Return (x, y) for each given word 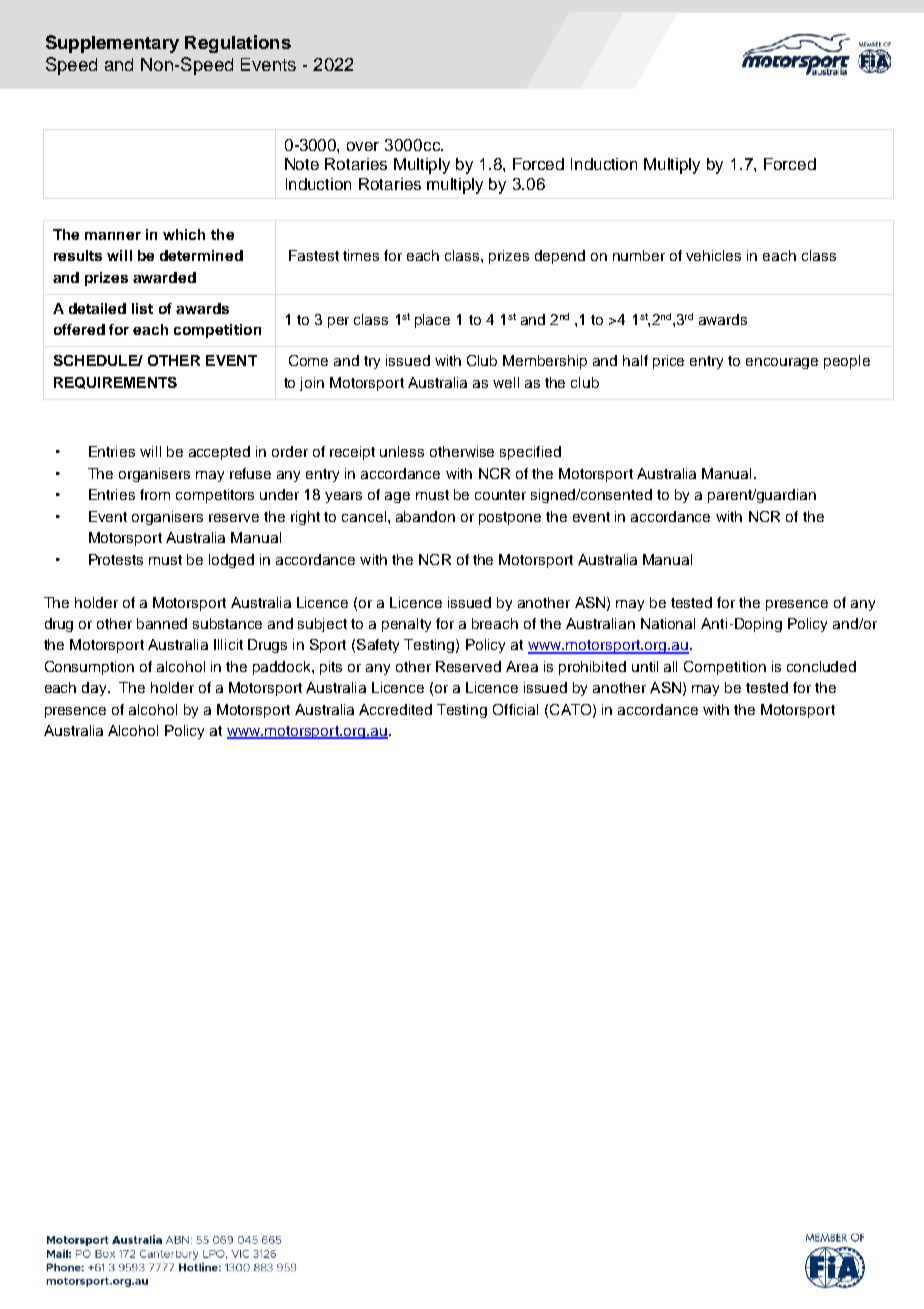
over (363, 146)
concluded (821, 666)
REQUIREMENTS (115, 383)
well (506, 382)
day (95, 689)
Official (515, 709)
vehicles (713, 255)
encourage (782, 363)
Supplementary (112, 44)
